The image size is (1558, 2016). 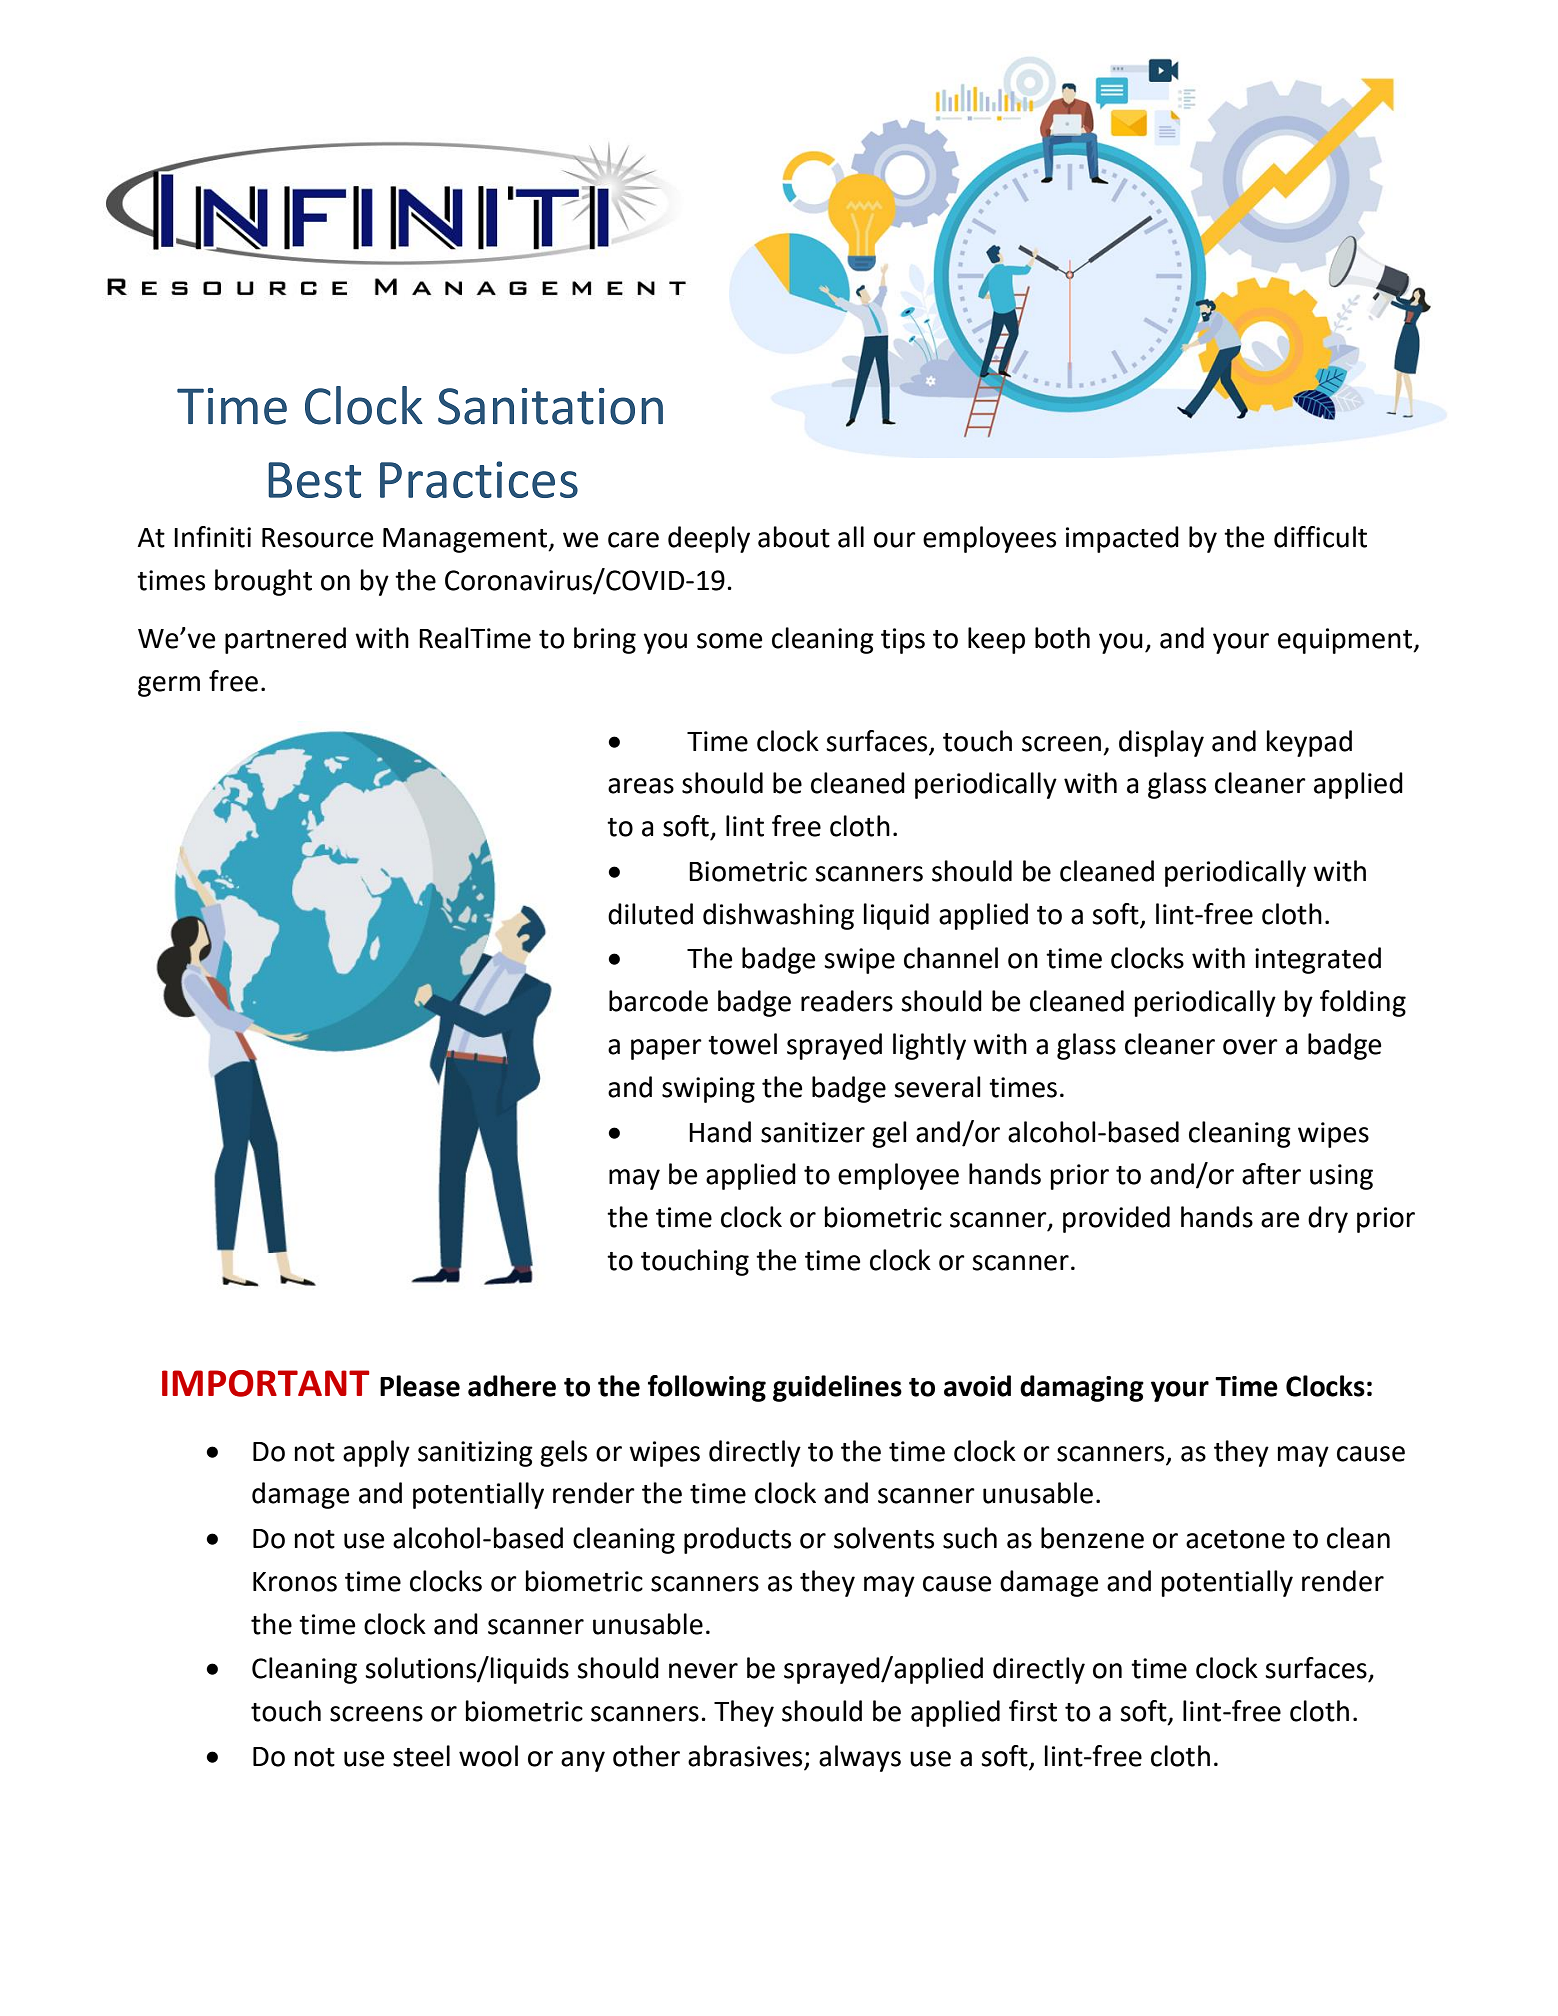 I want to click on dishwashing, so click(x=778, y=916).
